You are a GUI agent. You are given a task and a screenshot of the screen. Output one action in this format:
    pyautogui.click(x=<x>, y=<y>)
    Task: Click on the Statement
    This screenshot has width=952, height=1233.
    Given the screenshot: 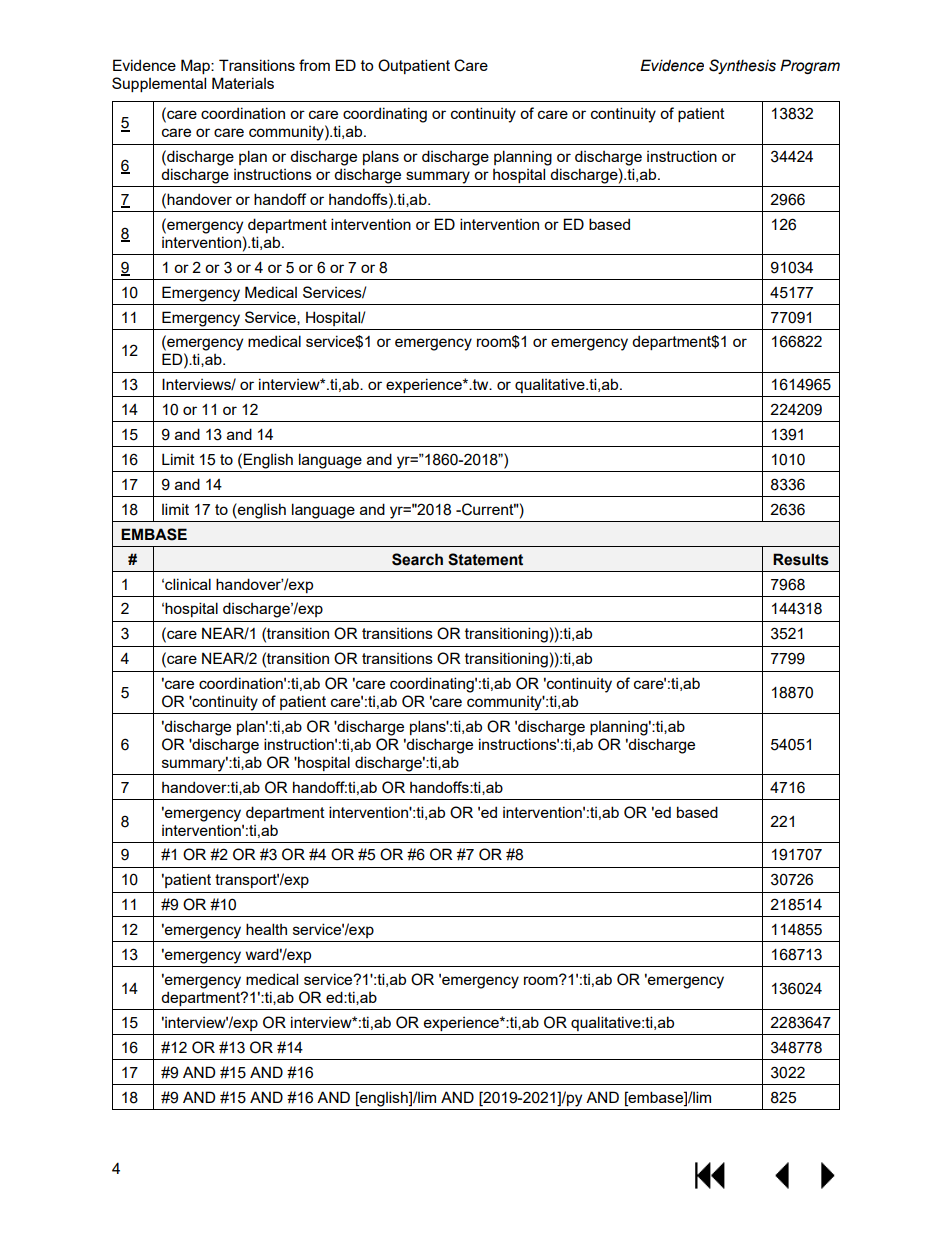 What is the action you would take?
    pyautogui.click(x=485, y=559)
